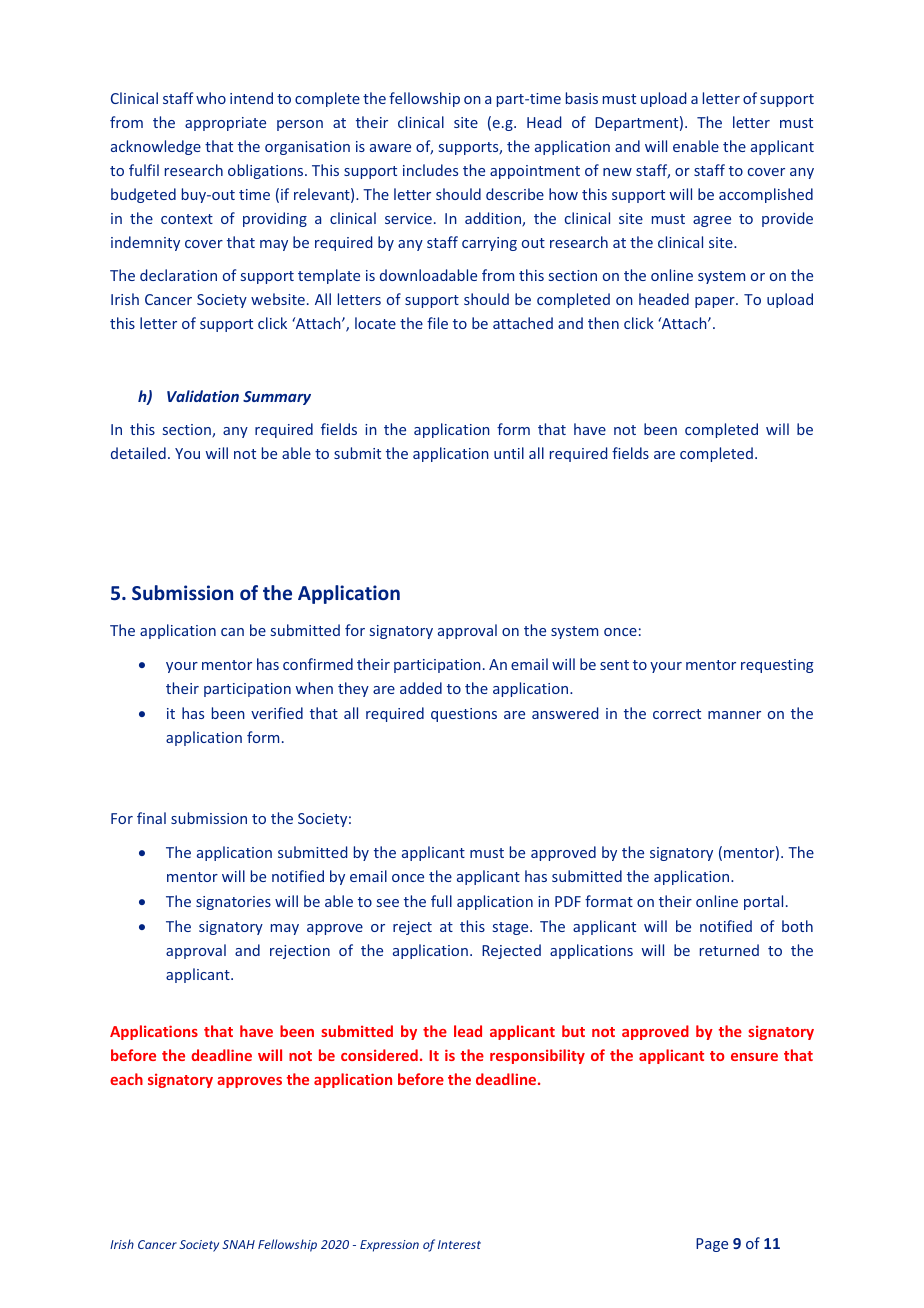  I want to click on each, so click(126, 1079).
